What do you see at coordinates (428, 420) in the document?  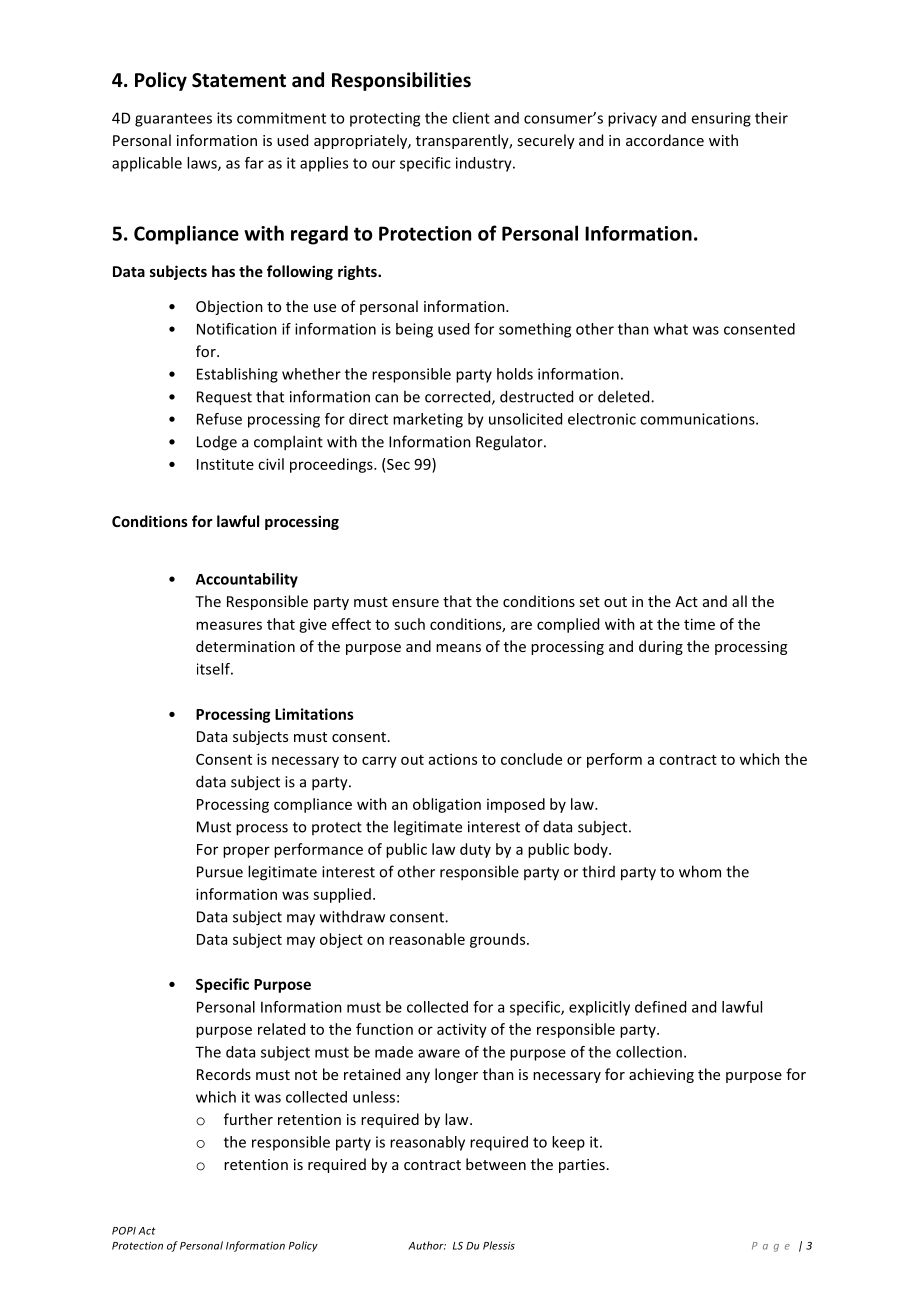 I see `marketing` at bounding box center [428, 420].
